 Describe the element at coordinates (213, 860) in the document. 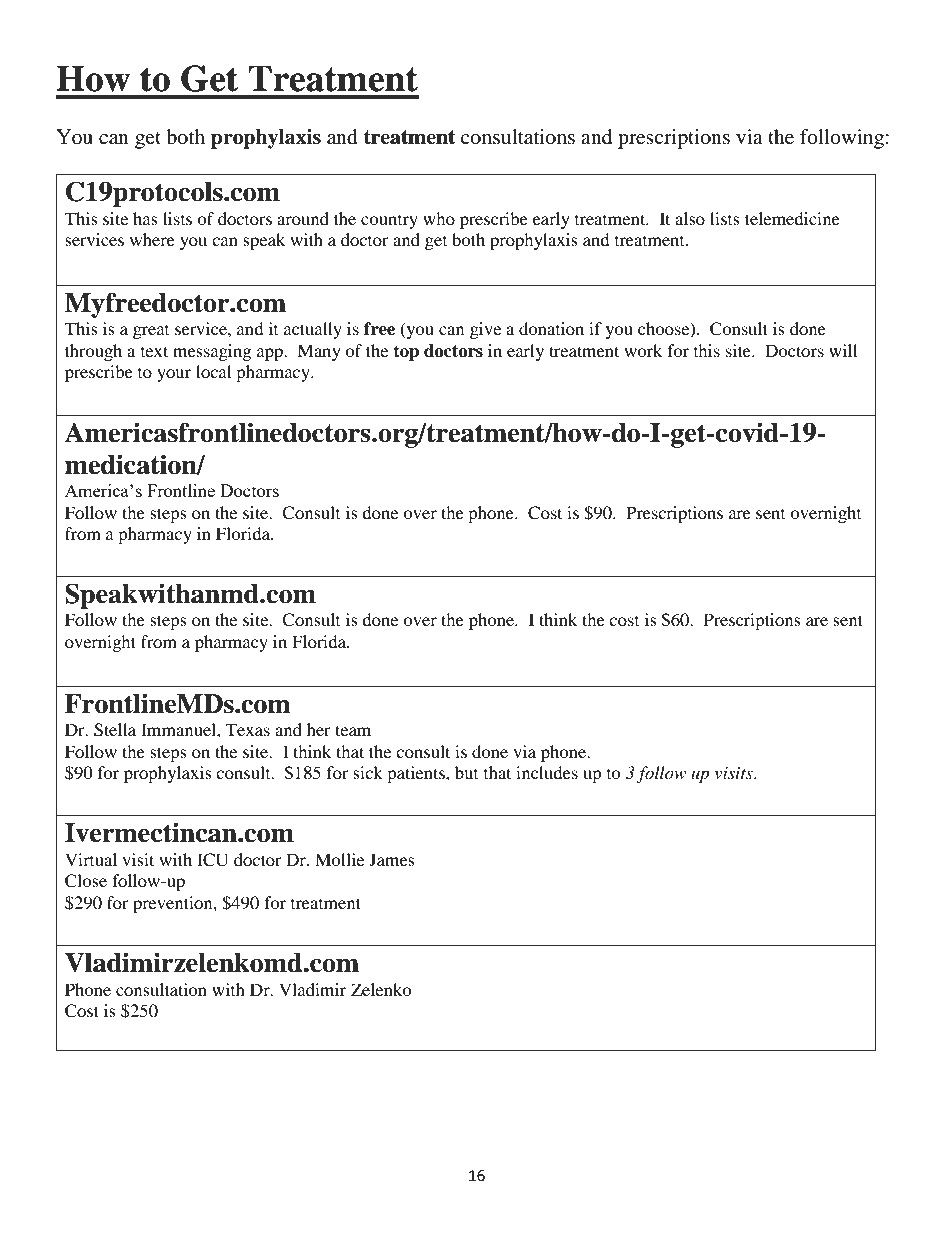

I see `ICU` at that location.
